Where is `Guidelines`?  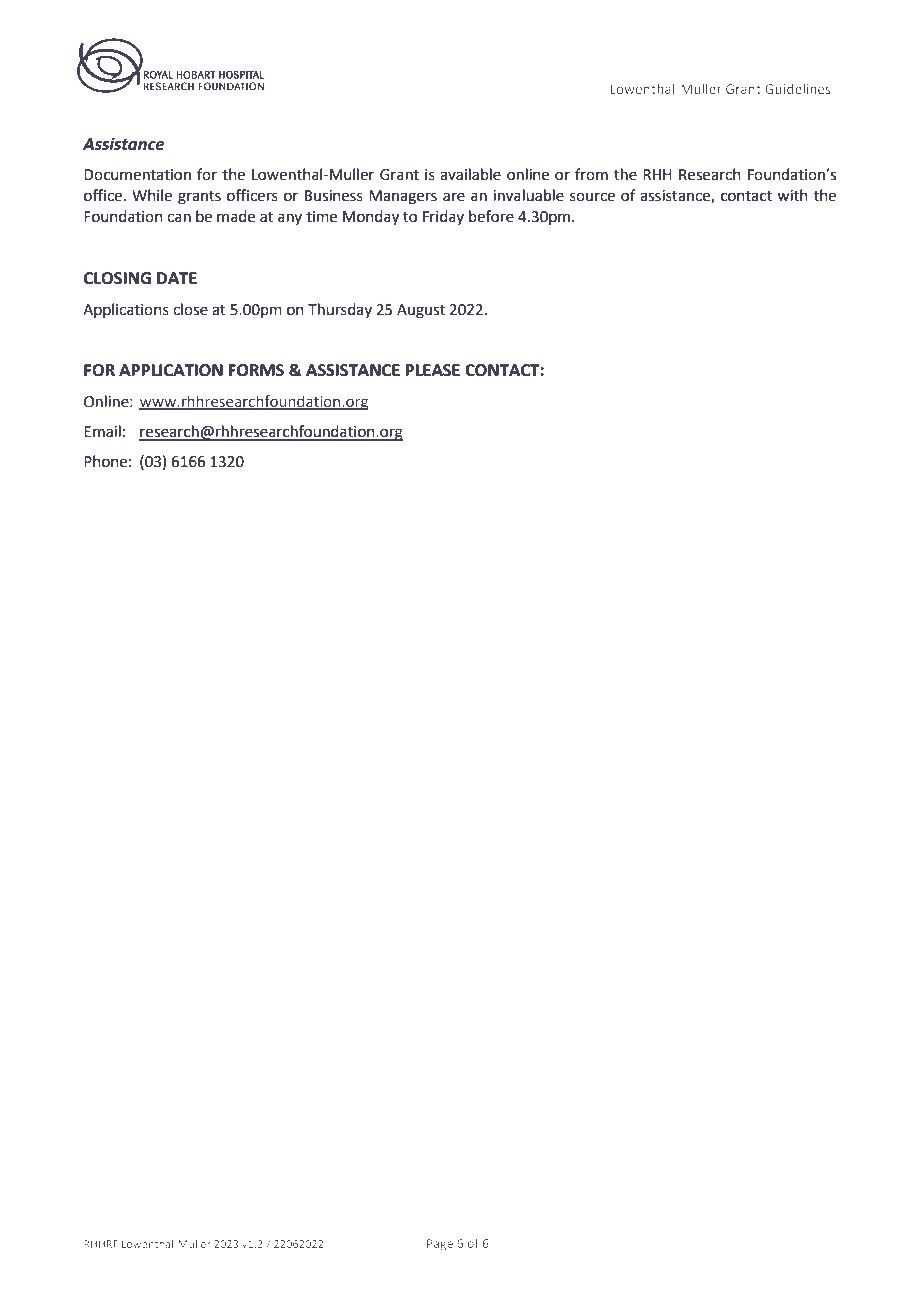 Guidelines is located at coordinates (798, 89).
